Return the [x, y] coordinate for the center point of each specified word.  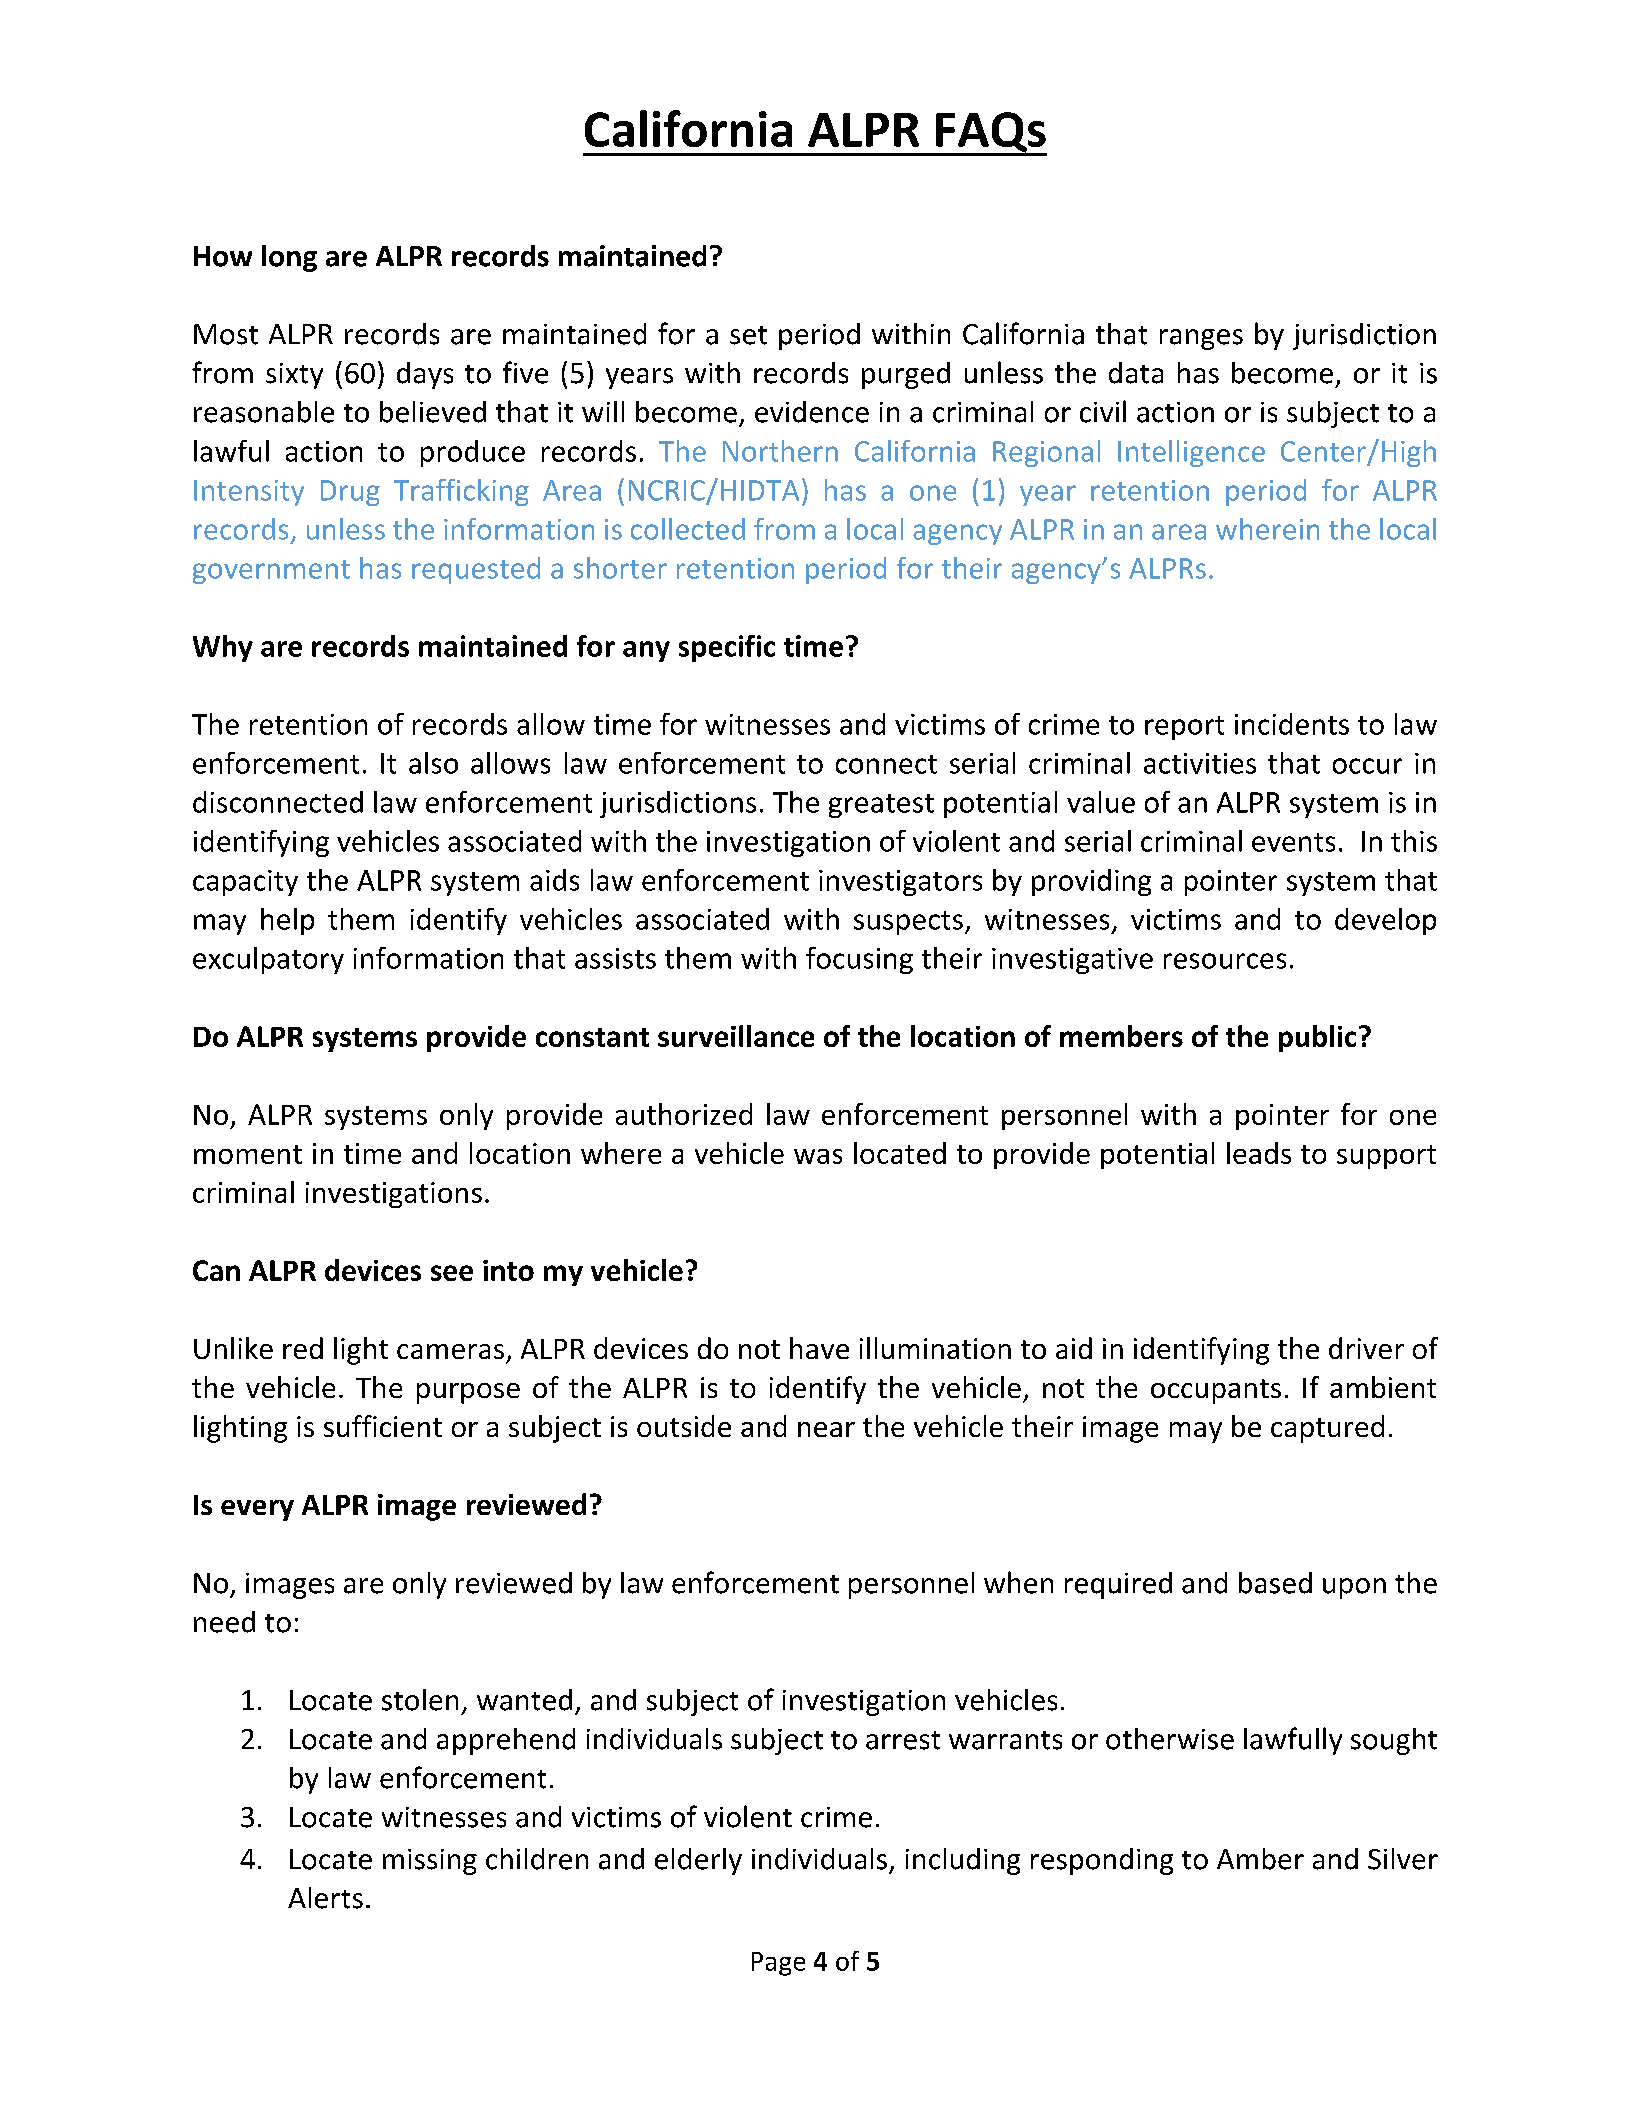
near [826, 1429]
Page [778, 1964]
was [818, 1156]
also [433, 763]
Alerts [325, 1898]
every [257, 1510]
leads [1259, 1153]
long [289, 258]
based [1275, 1583]
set [748, 335]
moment [248, 1154]
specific [727, 648]
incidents [1292, 724]
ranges [1201, 339]
